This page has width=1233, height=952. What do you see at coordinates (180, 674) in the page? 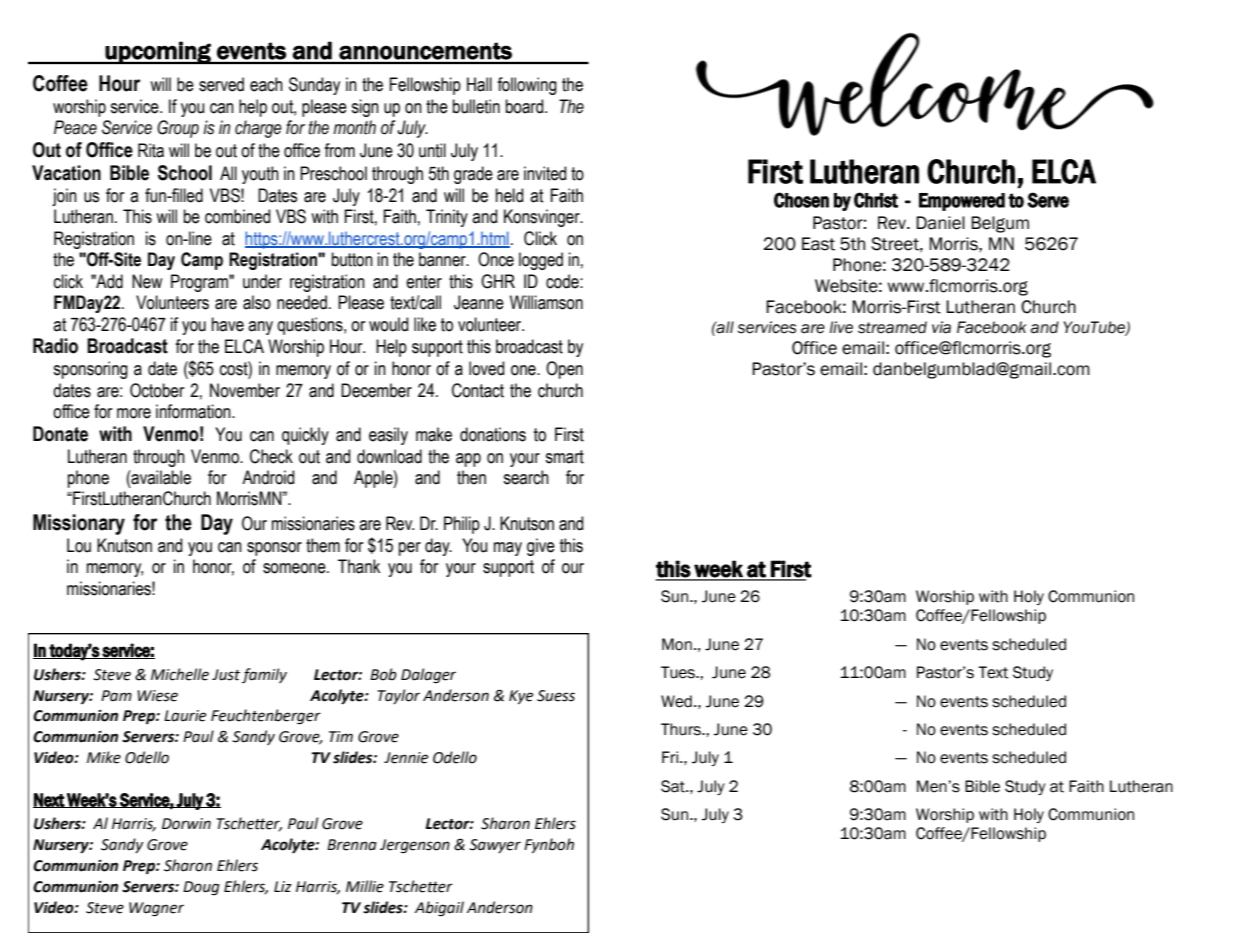
I see `Michelle` at bounding box center [180, 674].
